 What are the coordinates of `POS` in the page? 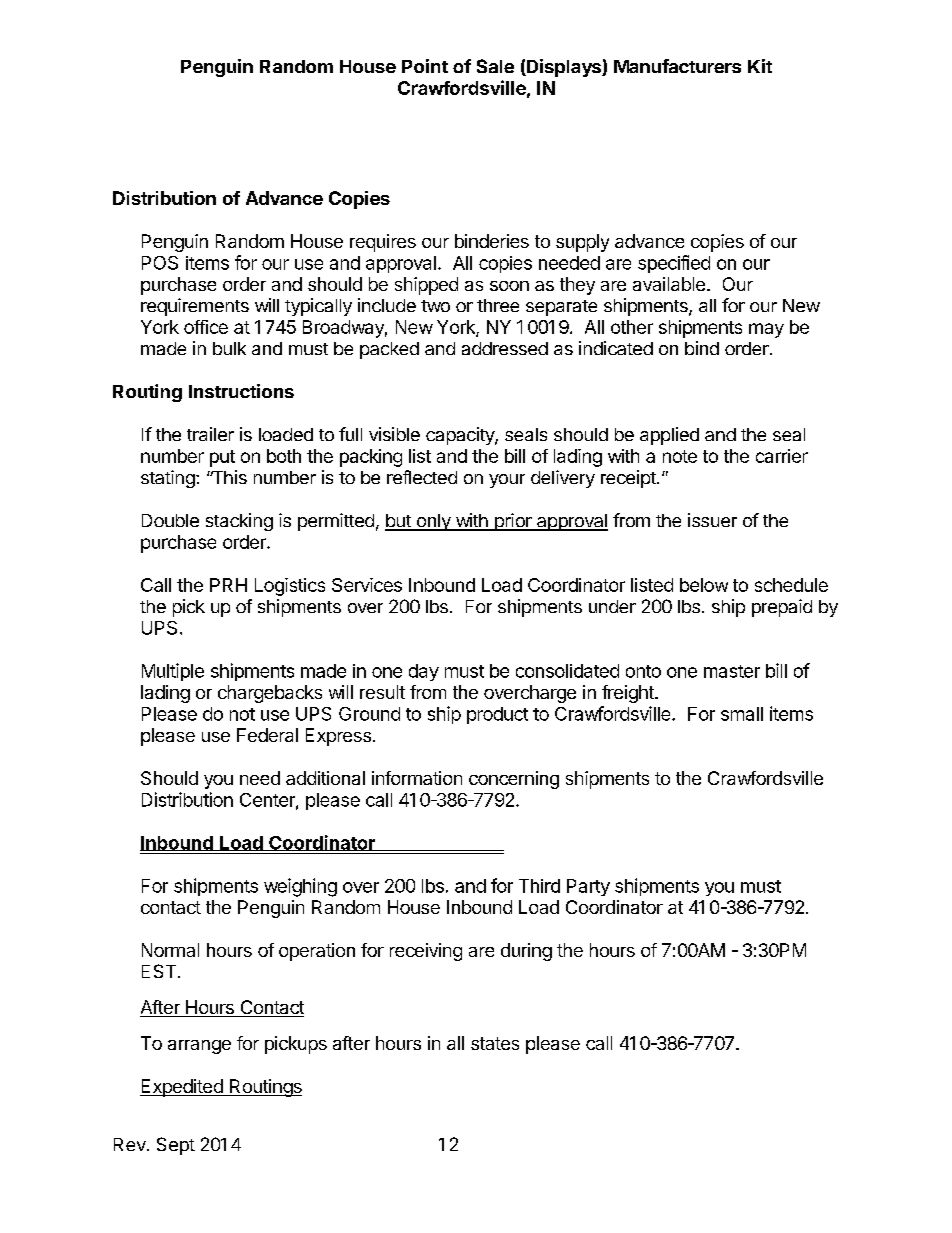 It's located at (160, 263).
